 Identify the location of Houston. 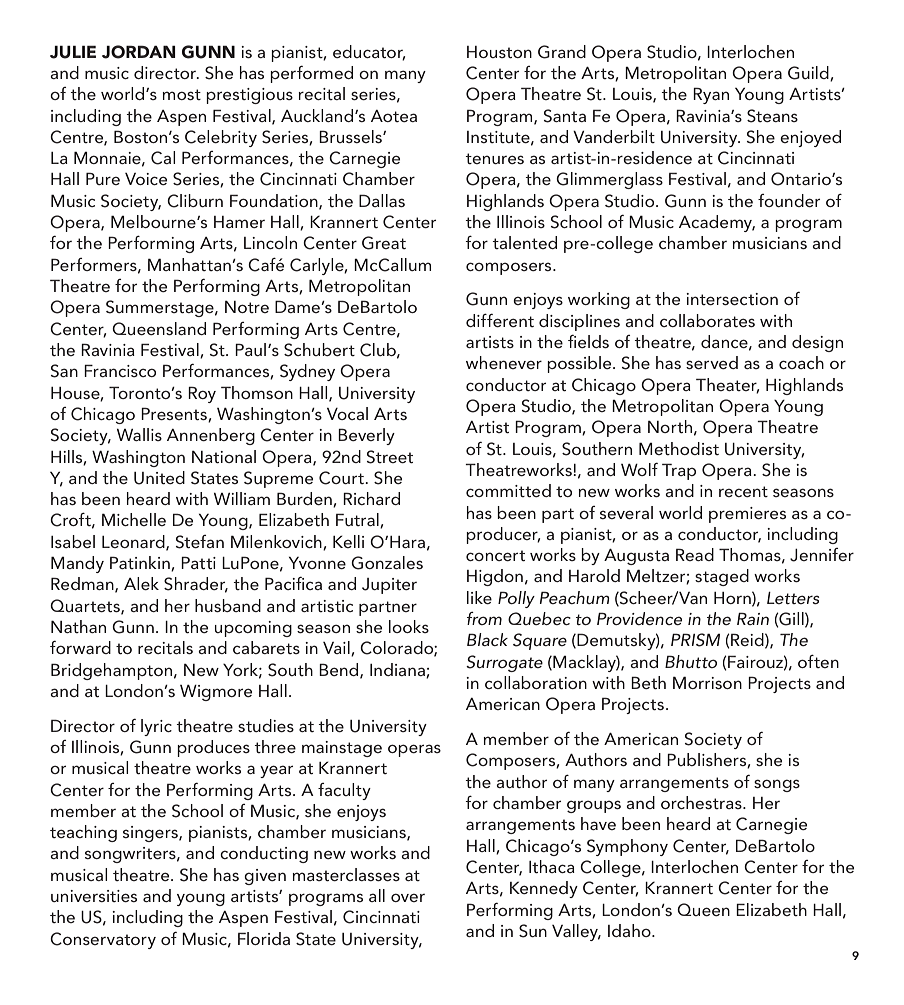
(499, 52).
